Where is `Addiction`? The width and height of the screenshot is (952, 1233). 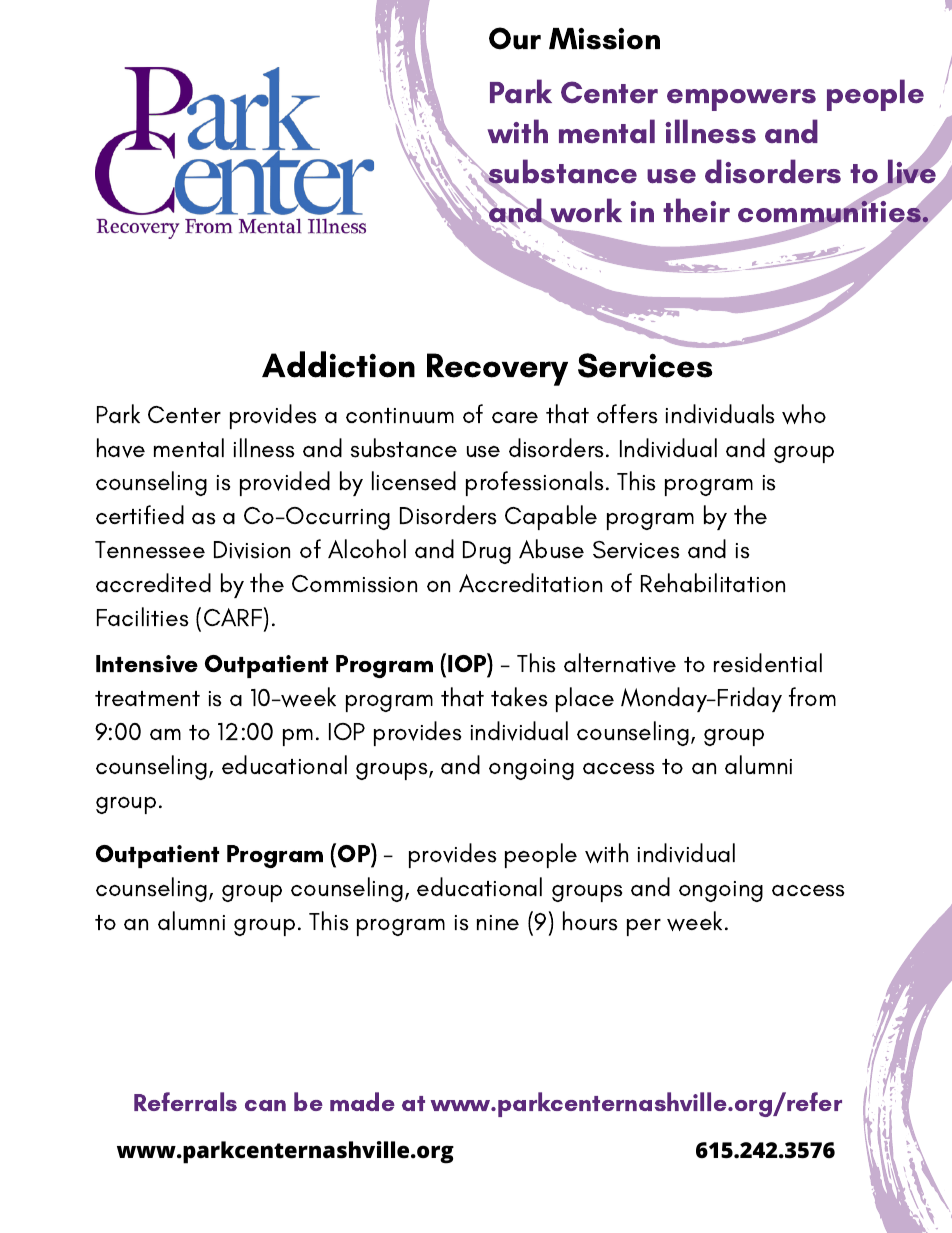 Addiction is located at coordinates (338, 364).
